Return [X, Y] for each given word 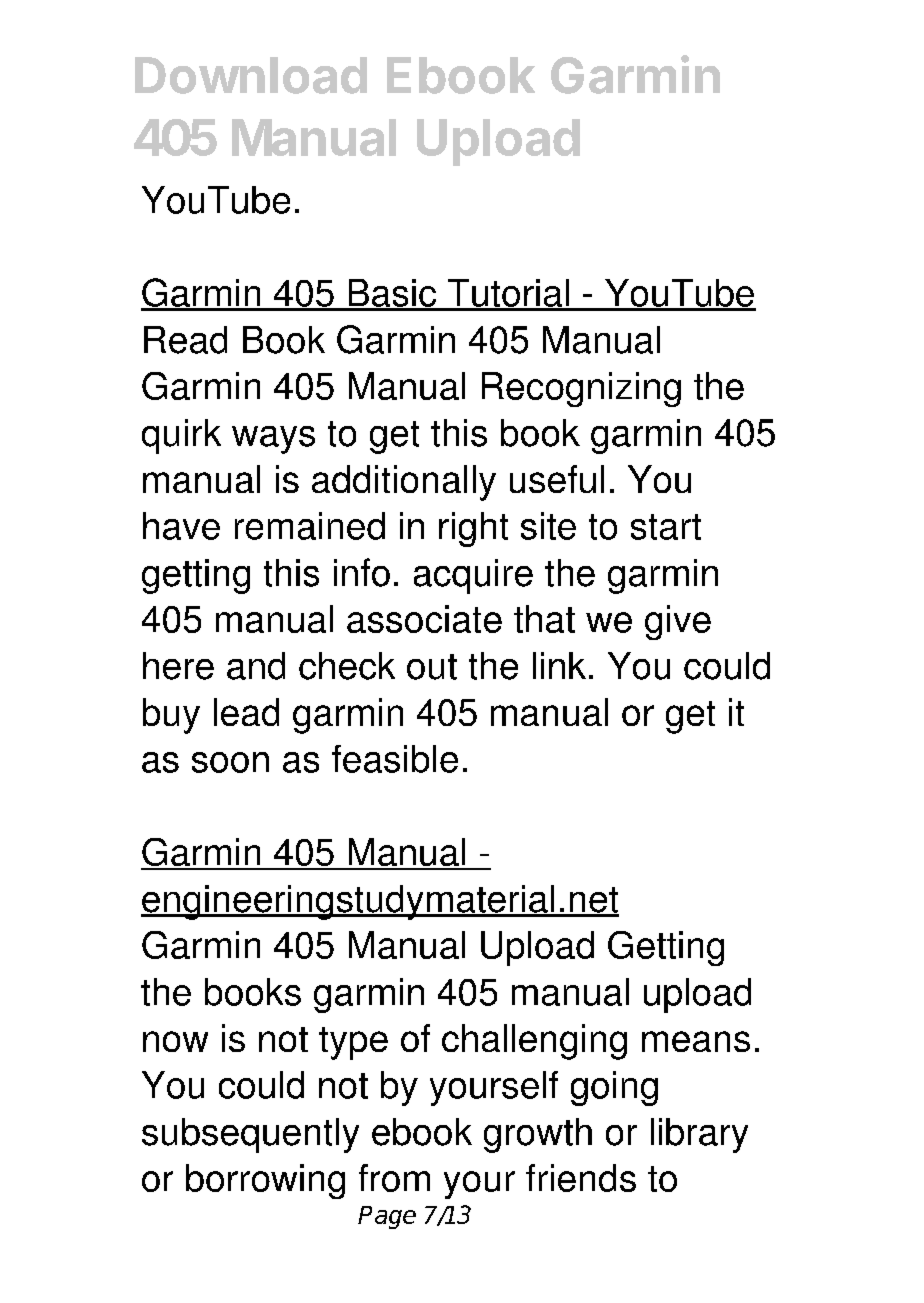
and [256, 666]
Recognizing [581, 389]
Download [251, 75]
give [678, 622]
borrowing [265, 1181]
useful [557, 479]
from [394, 1178]
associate [424, 619]
